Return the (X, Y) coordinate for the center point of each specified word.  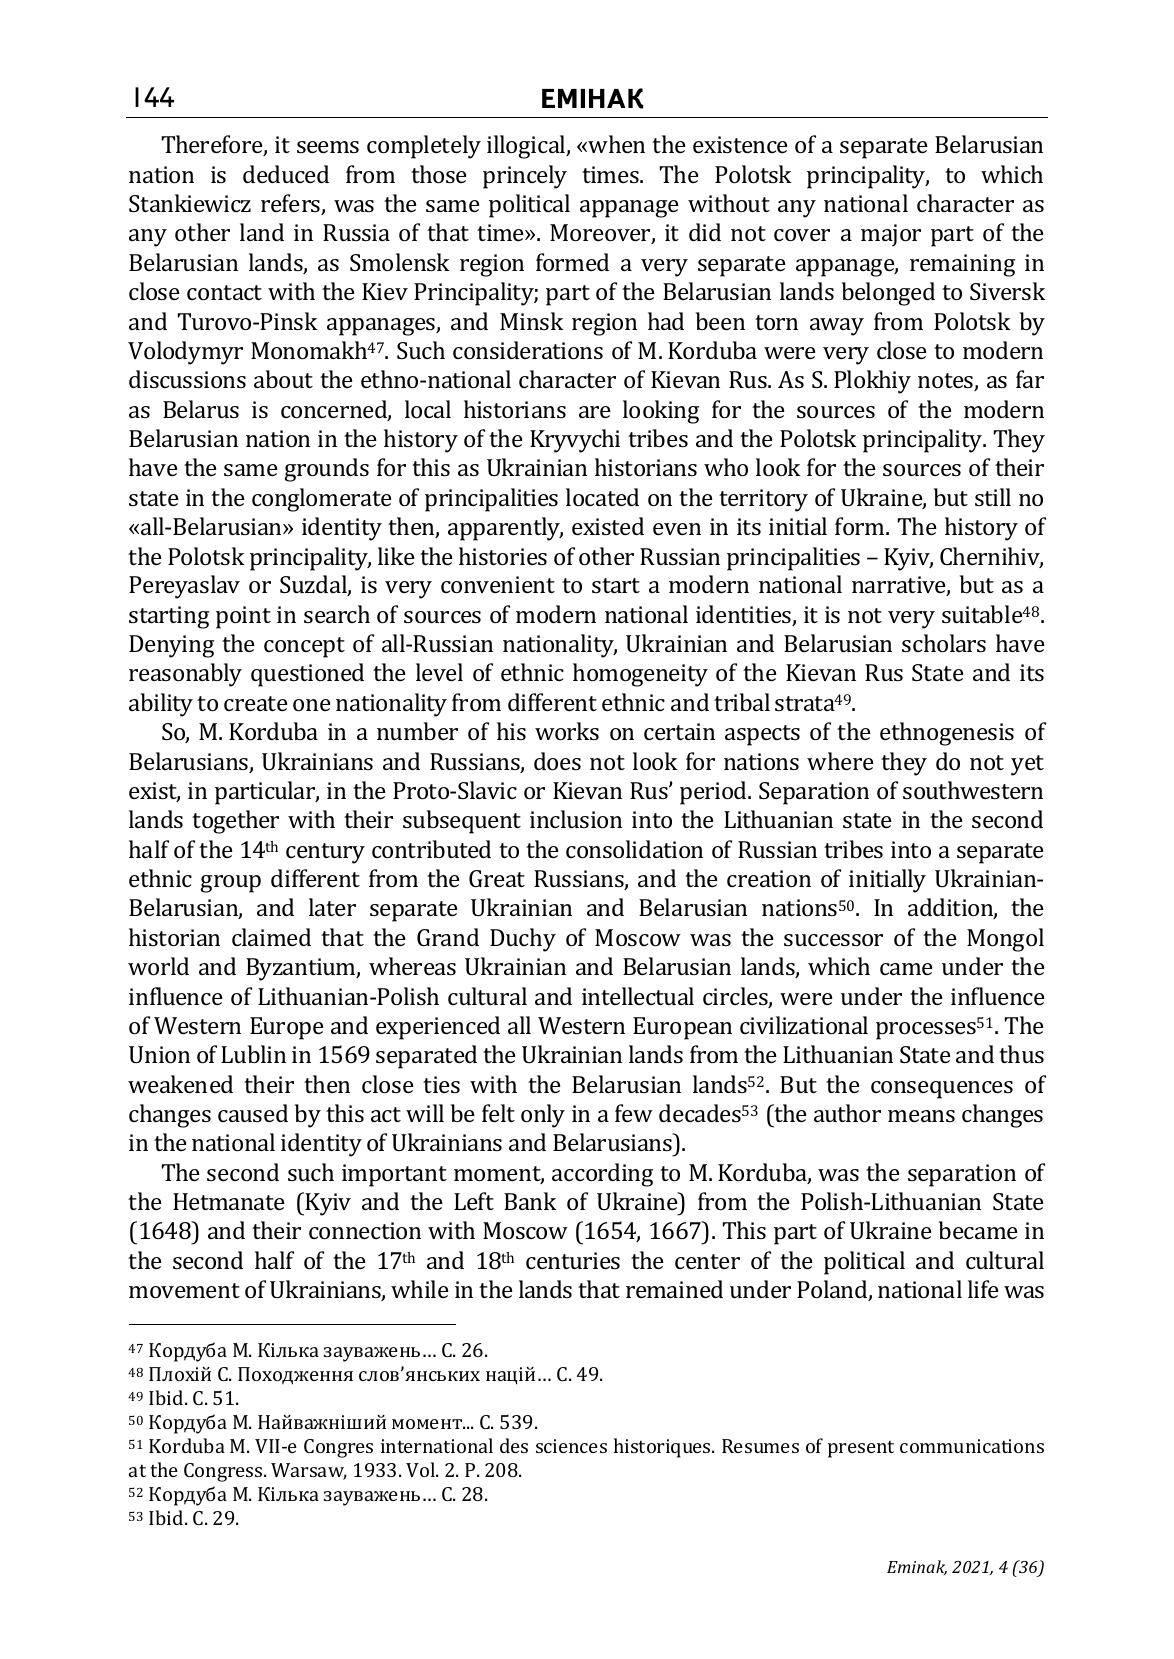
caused (253, 1113)
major (891, 235)
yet (1027, 765)
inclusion (576, 819)
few (634, 1113)
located (602, 497)
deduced (286, 174)
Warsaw (309, 1471)
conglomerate (322, 500)
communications (972, 1446)
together (235, 822)
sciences (571, 1446)
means (921, 1116)
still (993, 497)
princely (525, 177)
